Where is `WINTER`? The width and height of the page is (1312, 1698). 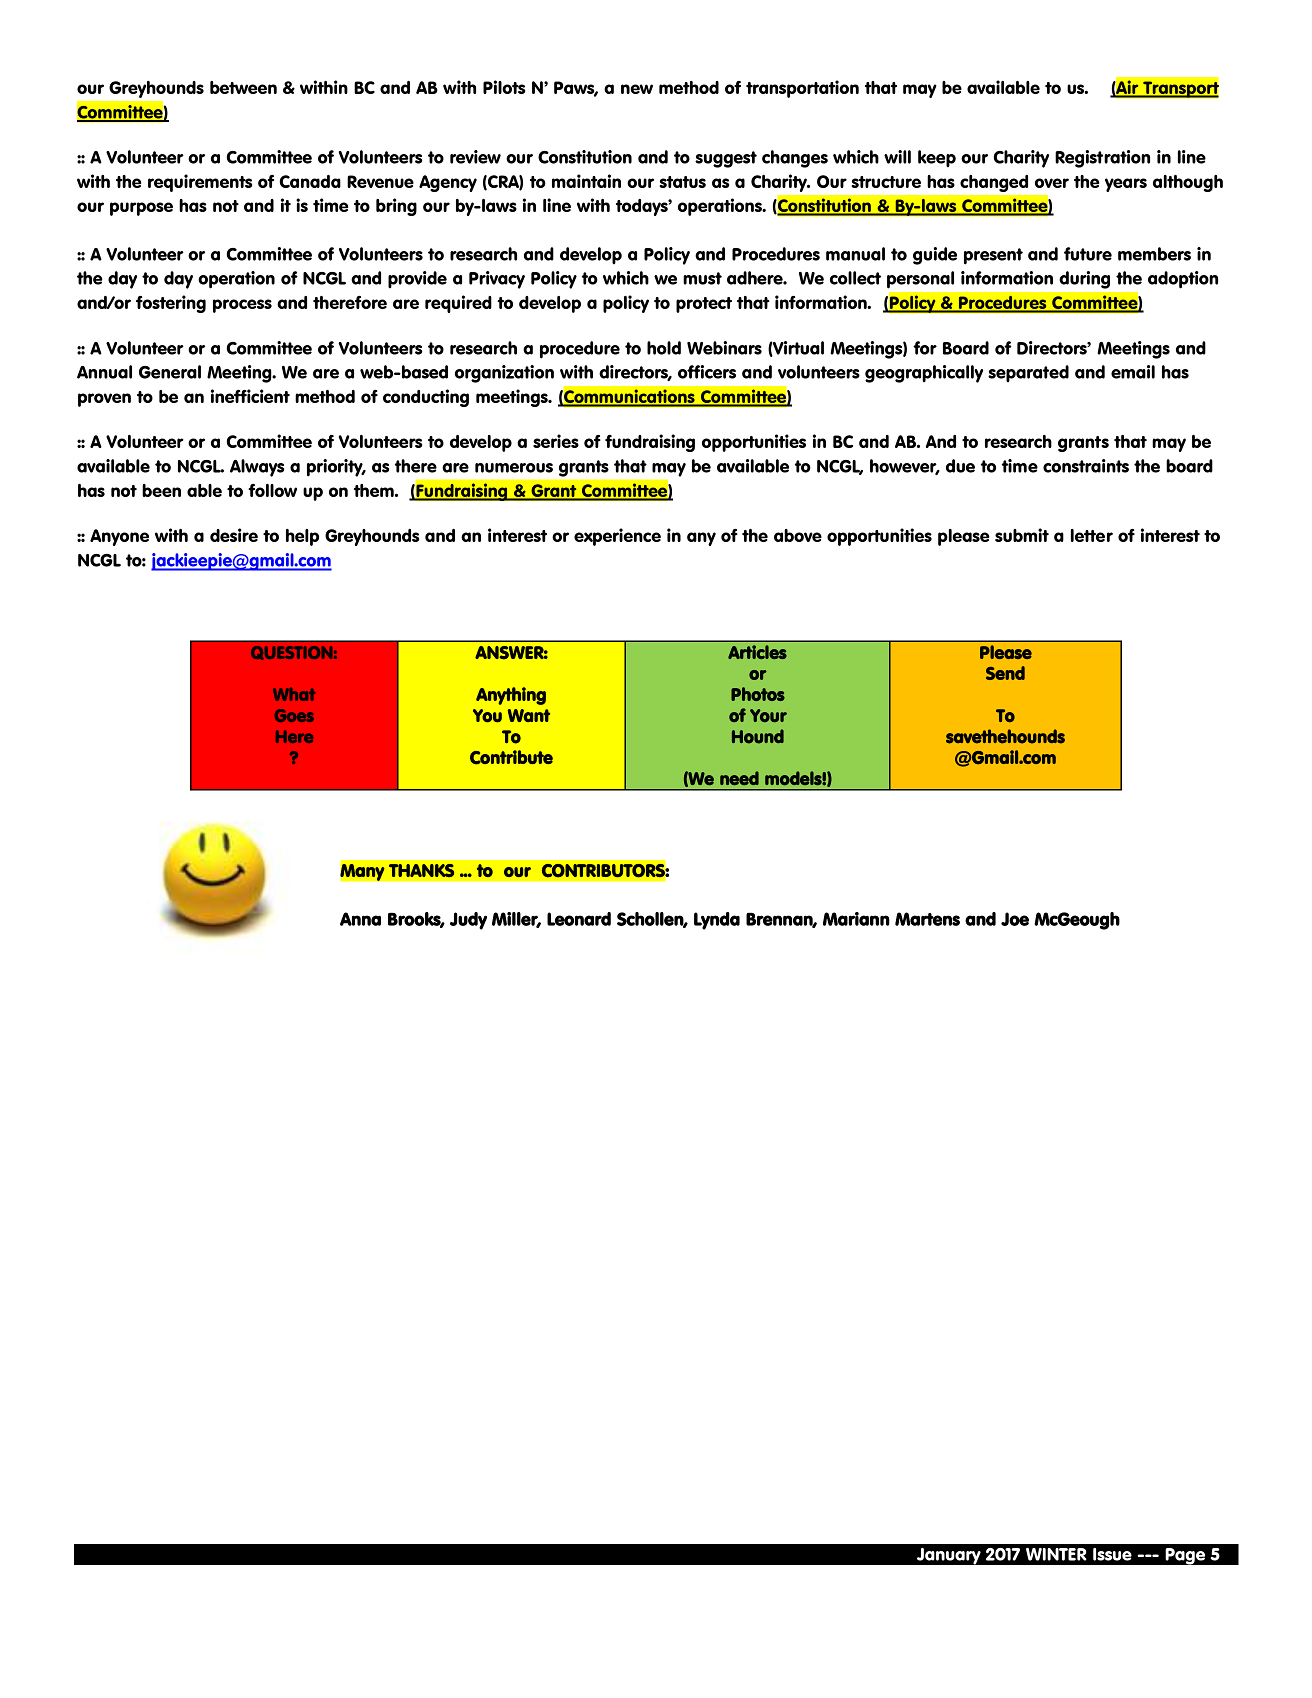
WINTER is located at coordinates (1056, 1554).
